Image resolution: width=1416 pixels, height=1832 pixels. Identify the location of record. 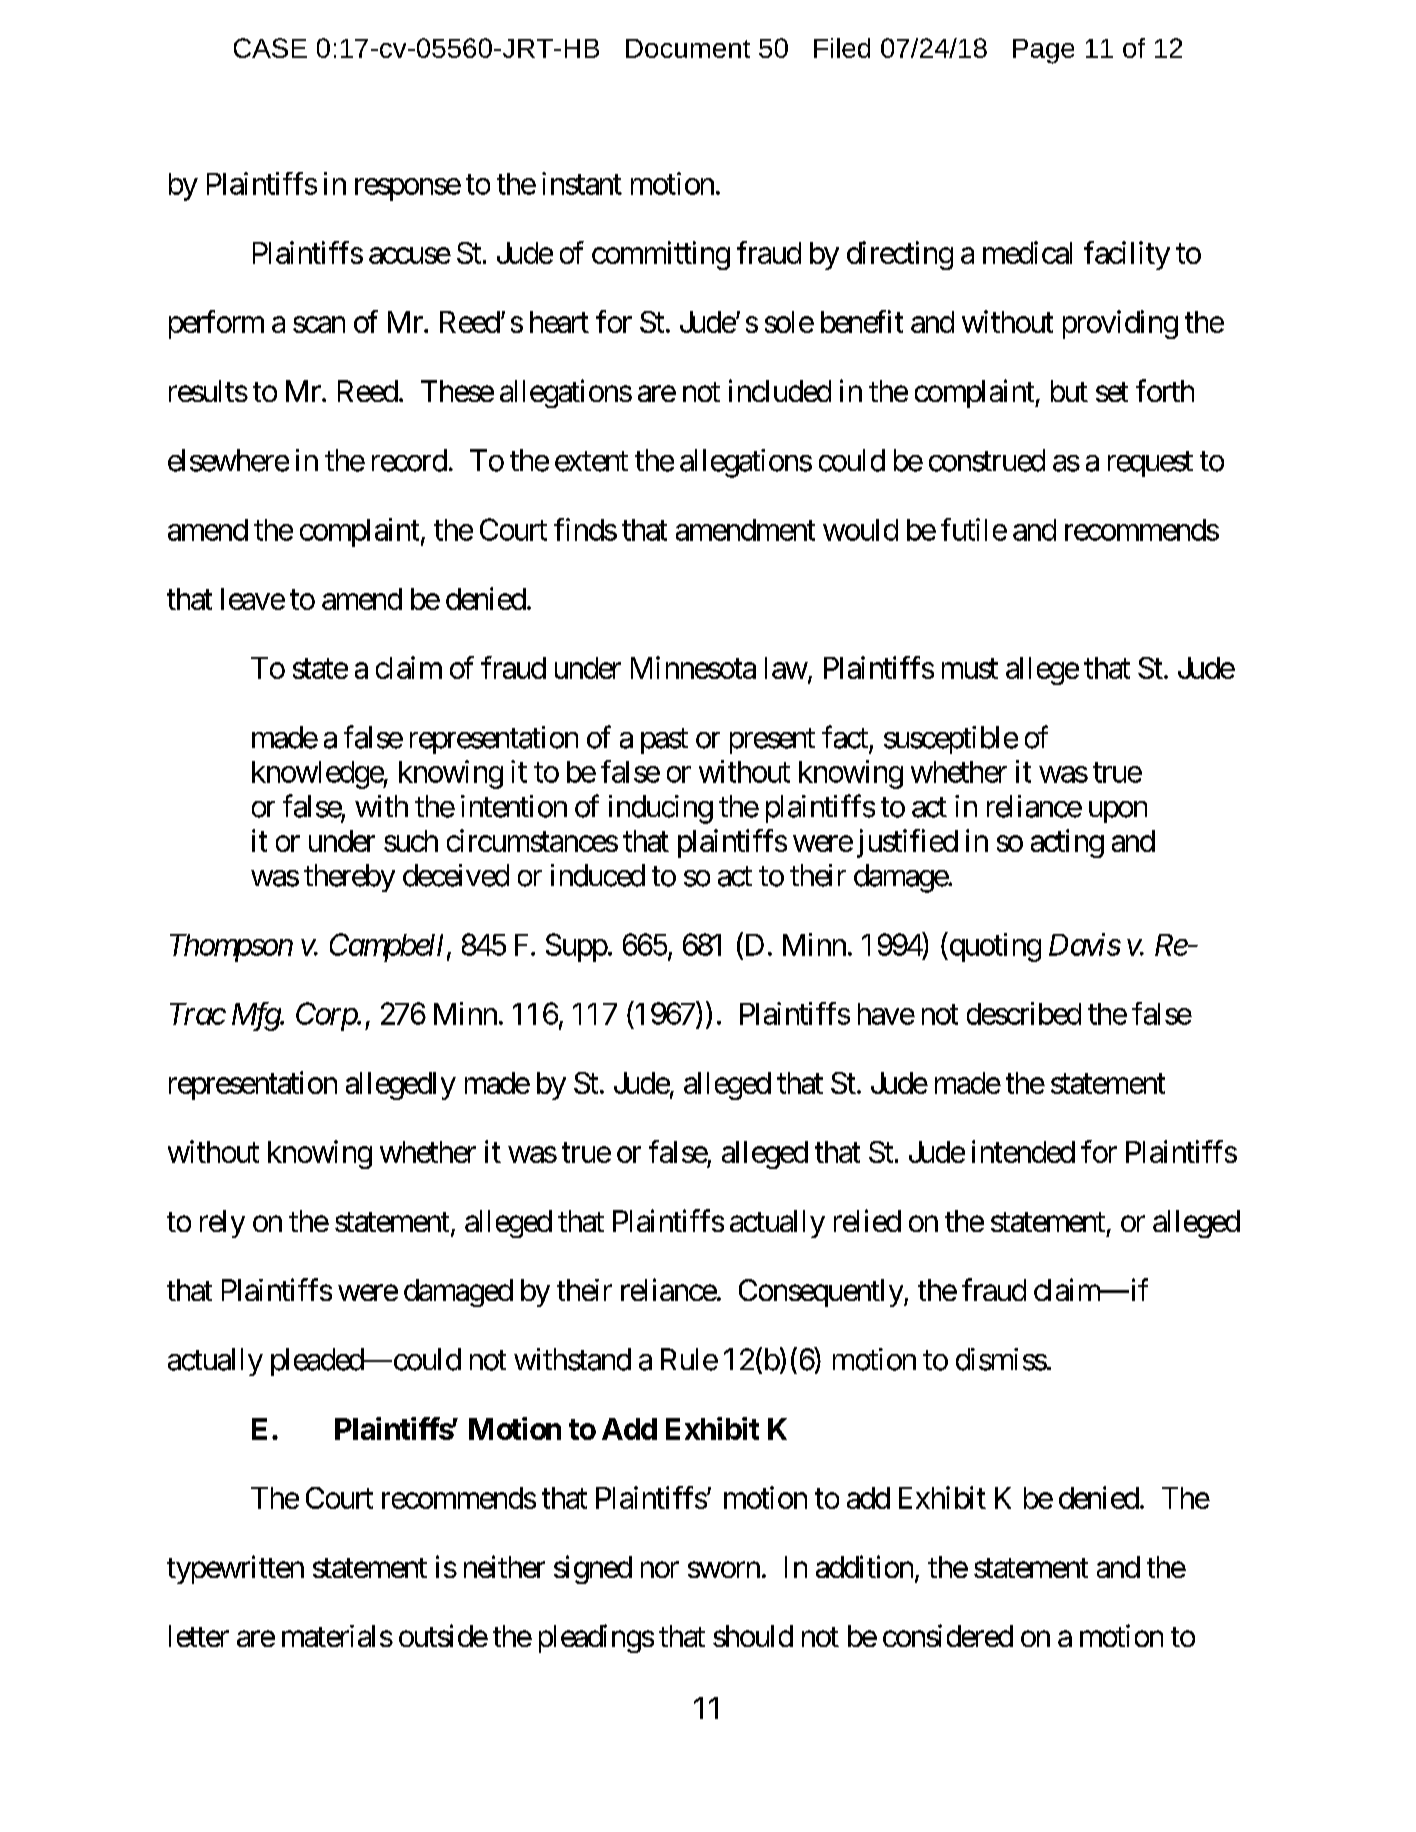
(409, 460).
